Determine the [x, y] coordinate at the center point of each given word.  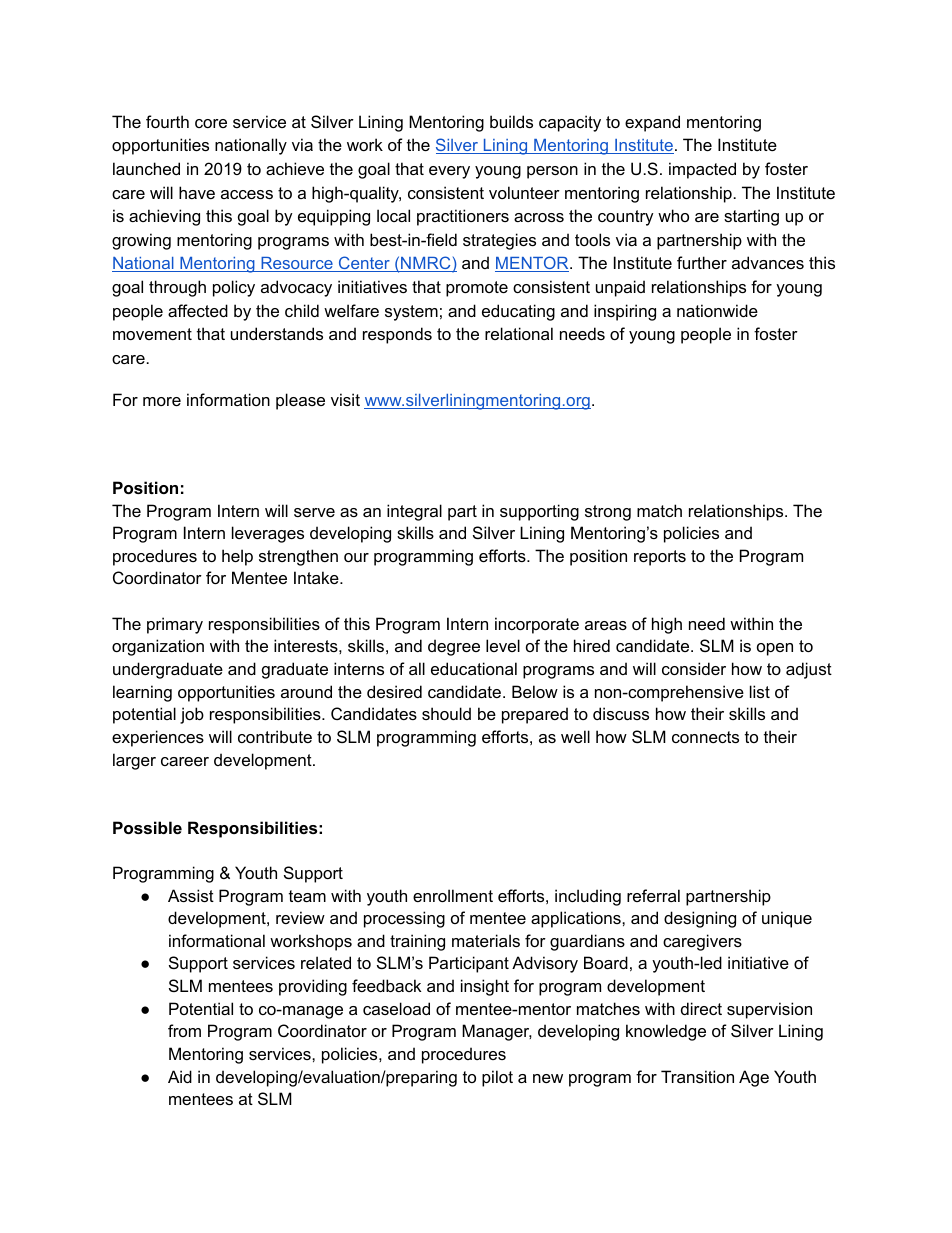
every [449, 172]
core [211, 123]
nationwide [717, 310]
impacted [702, 170]
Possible [147, 827]
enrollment [453, 895]
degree [454, 647]
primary [175, 625]
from [184, 1030]
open [775, 649]
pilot [497, 1078]
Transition [697, 1076]
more [162, 401]
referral [653, 895]
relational [519, 333]
